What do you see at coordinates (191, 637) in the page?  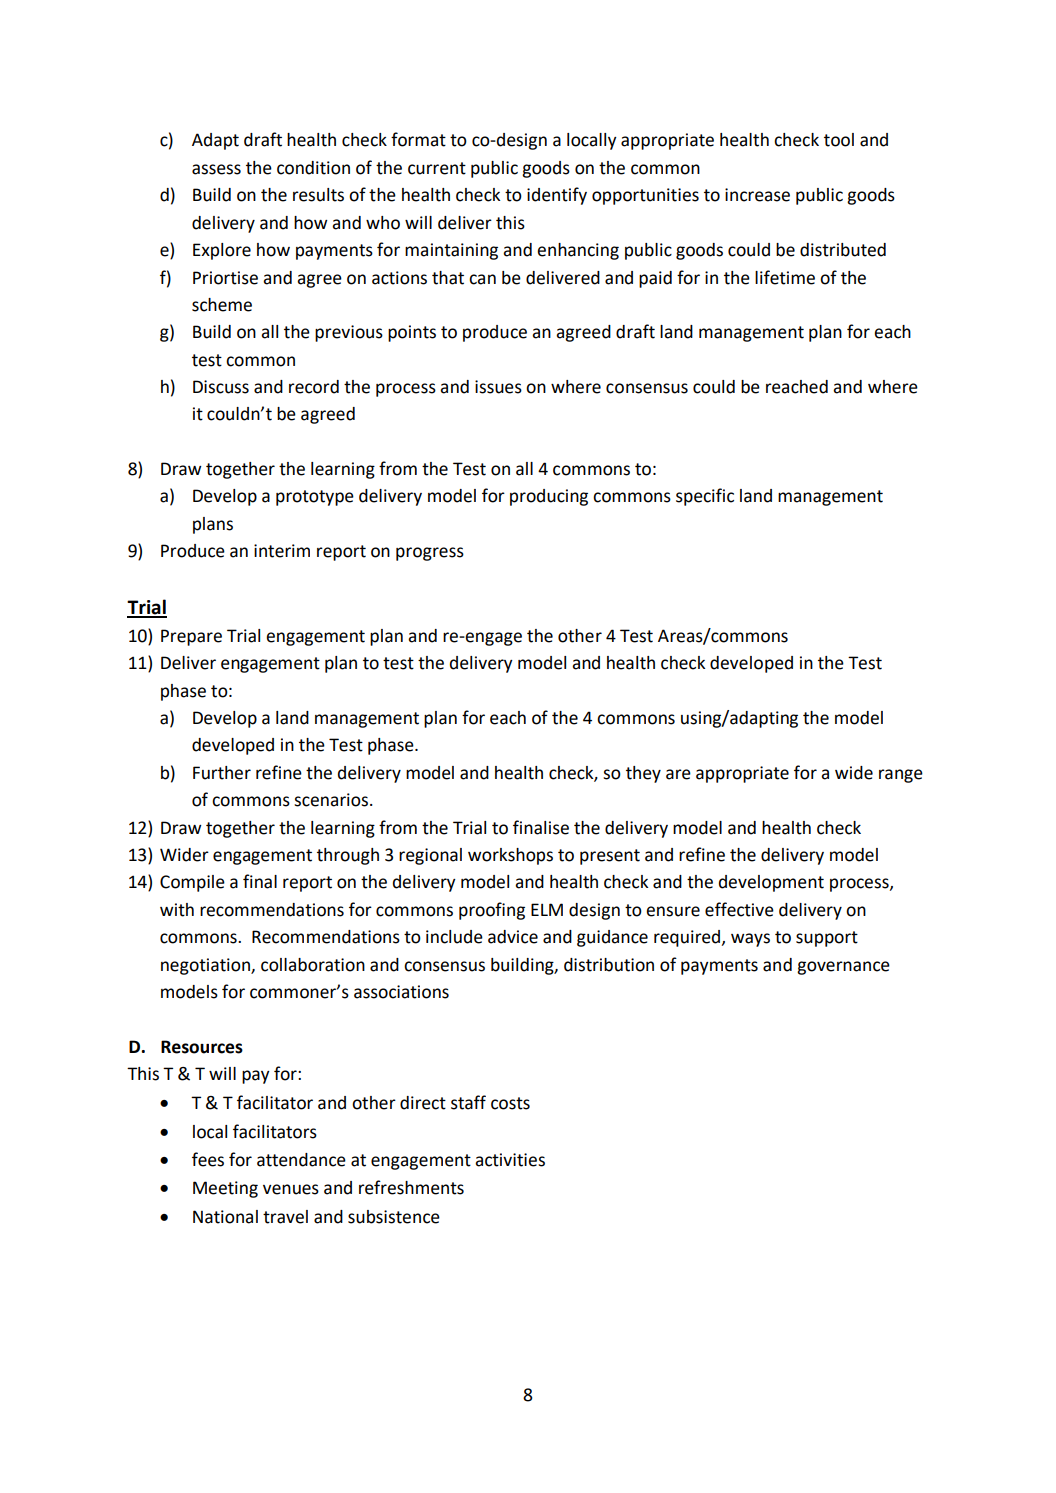 I see `Prepare` at bounding box center [191, 637].
